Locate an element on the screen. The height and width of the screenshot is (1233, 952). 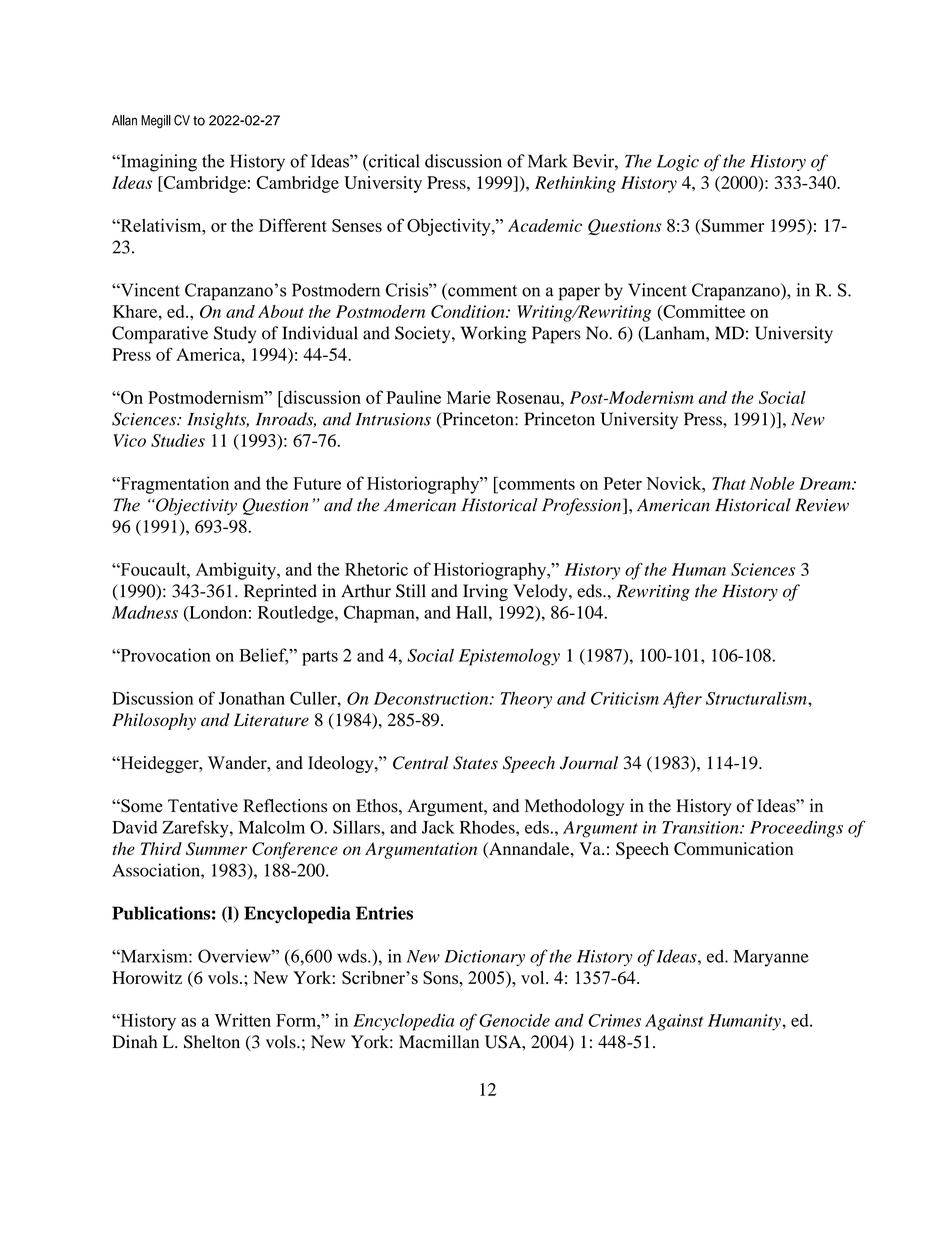
Allan is located at coordinates (124, 120).
